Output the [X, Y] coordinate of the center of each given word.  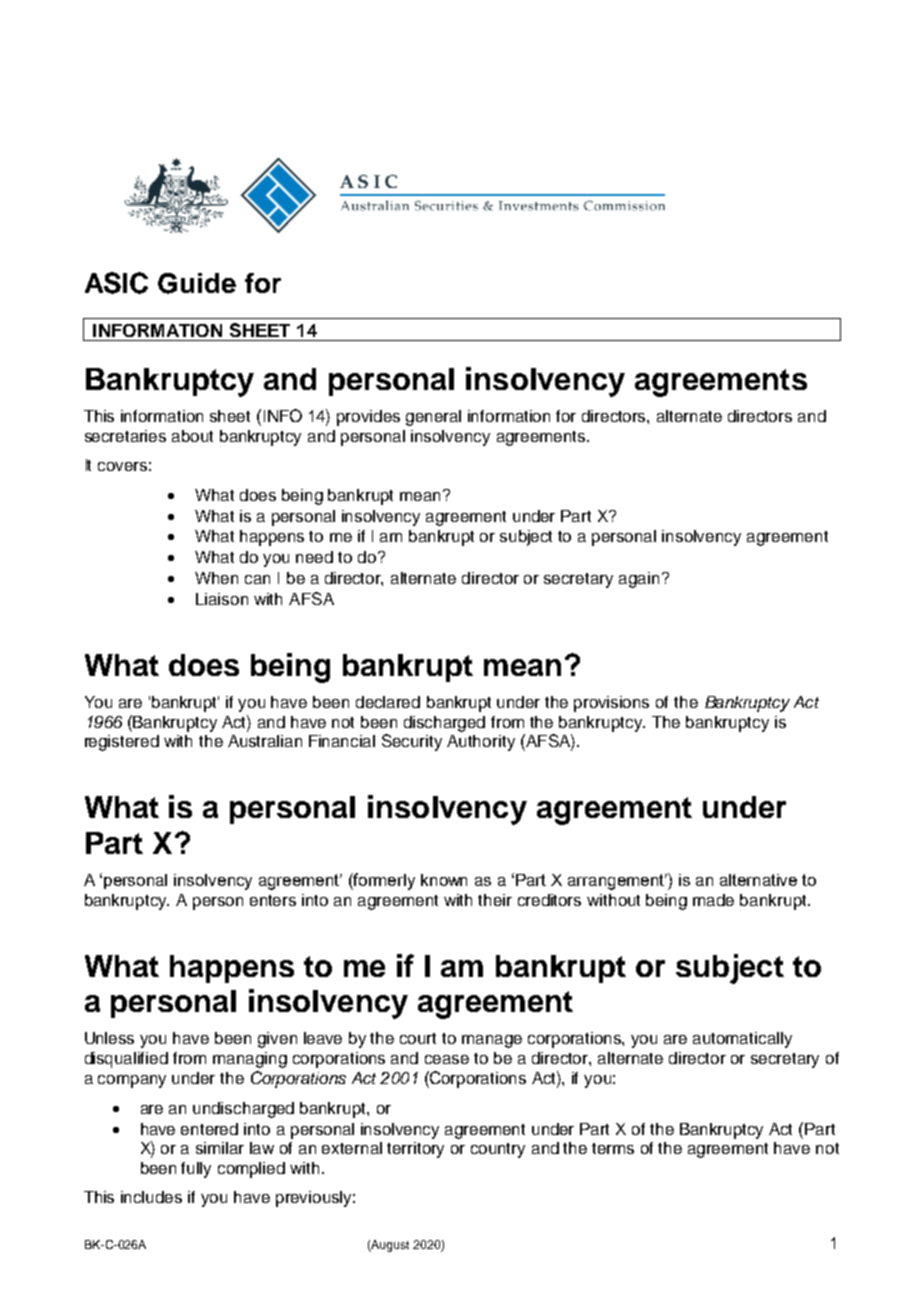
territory [415, 1150]
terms [613, 1148]
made [713, 900]
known [444, 880]
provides [368, 418]
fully [196, 1170]
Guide [197, 283]
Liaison [222, 599]
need [314, 557]
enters [273, 900]
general [433, 418]
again [639, 580]
